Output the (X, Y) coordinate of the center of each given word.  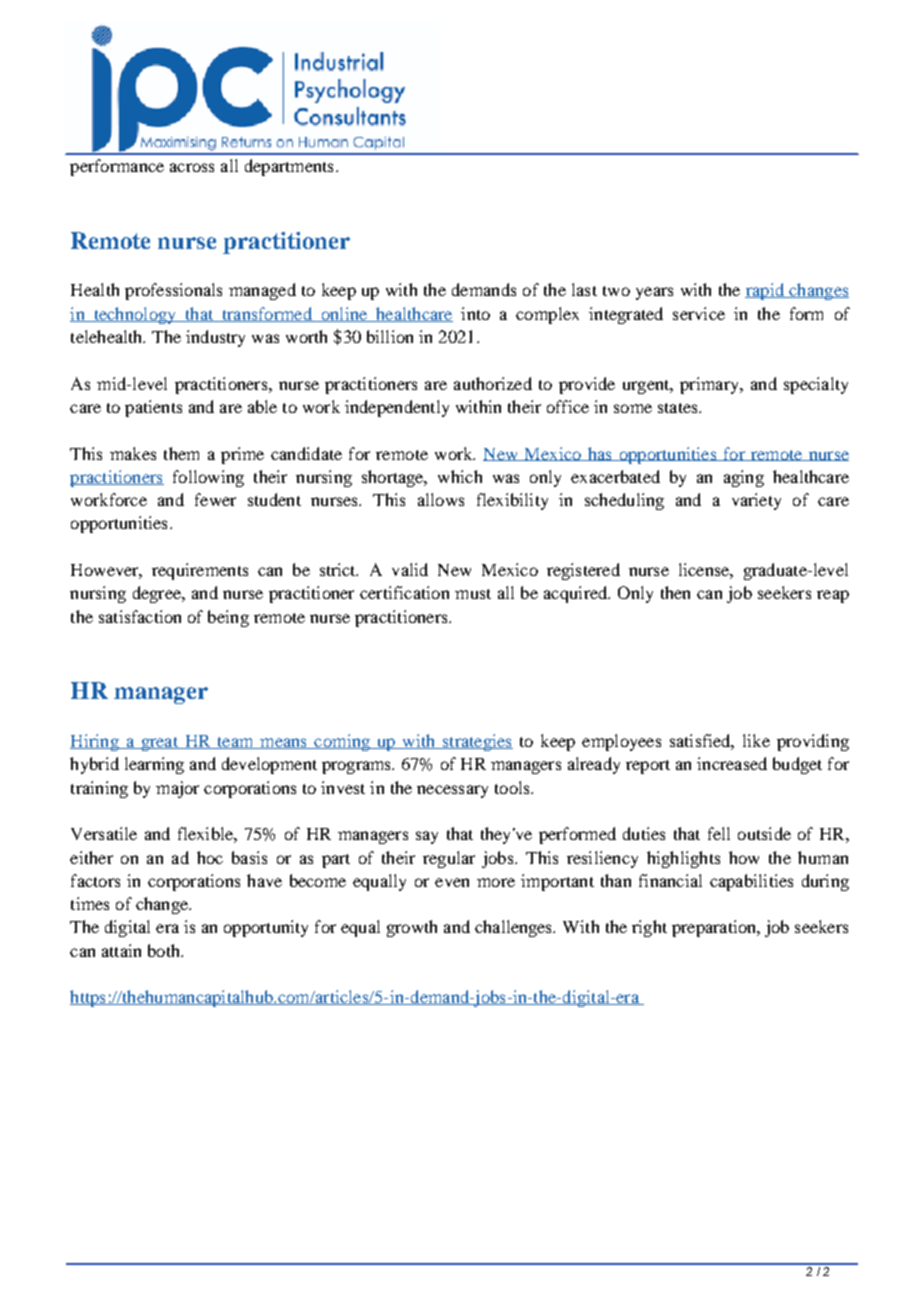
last (584, 289)
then (675, 592)
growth (412, 928)
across (192, 167)
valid (410, 569)
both (165, 950)
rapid (765, 291)
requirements (200, 571)
